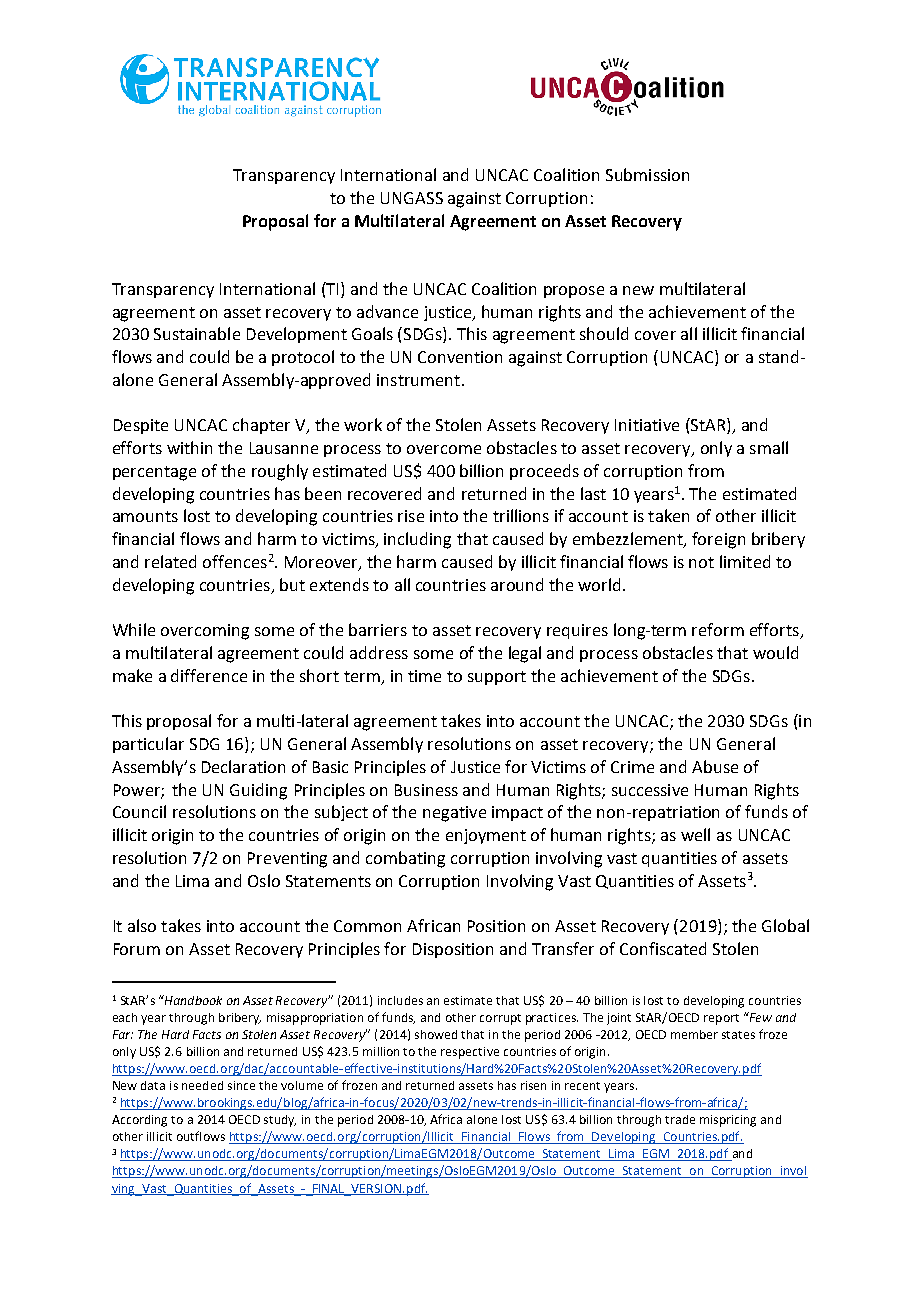 This image has width=924, height=1308. Describe the element at coordinates (197, 333) in the image. I see `Sustainable` at that location.
